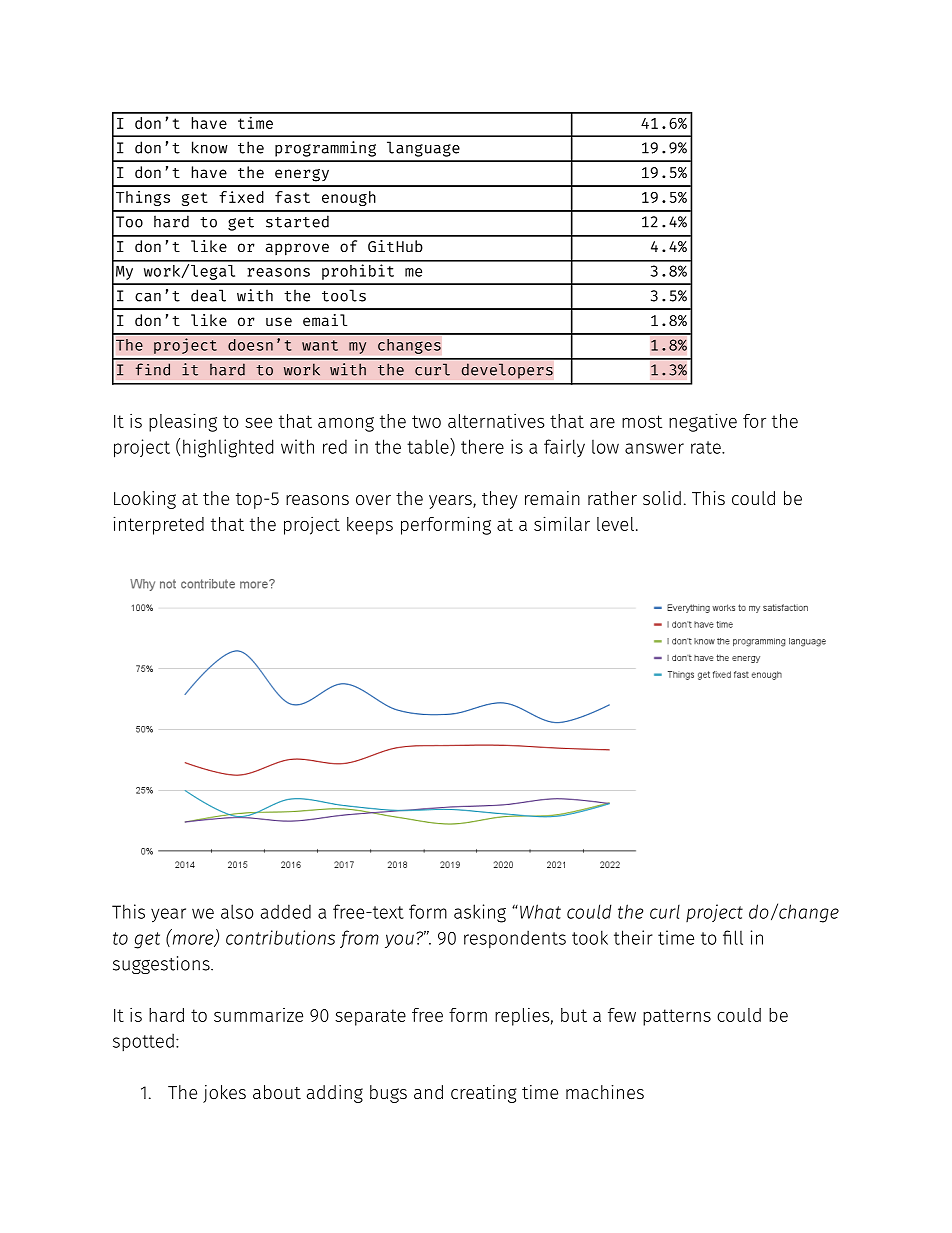 The image size is (952, 1233). Describe the element at coordinates (183, 422) in the screenshot. I see `pleasing` at that location.
